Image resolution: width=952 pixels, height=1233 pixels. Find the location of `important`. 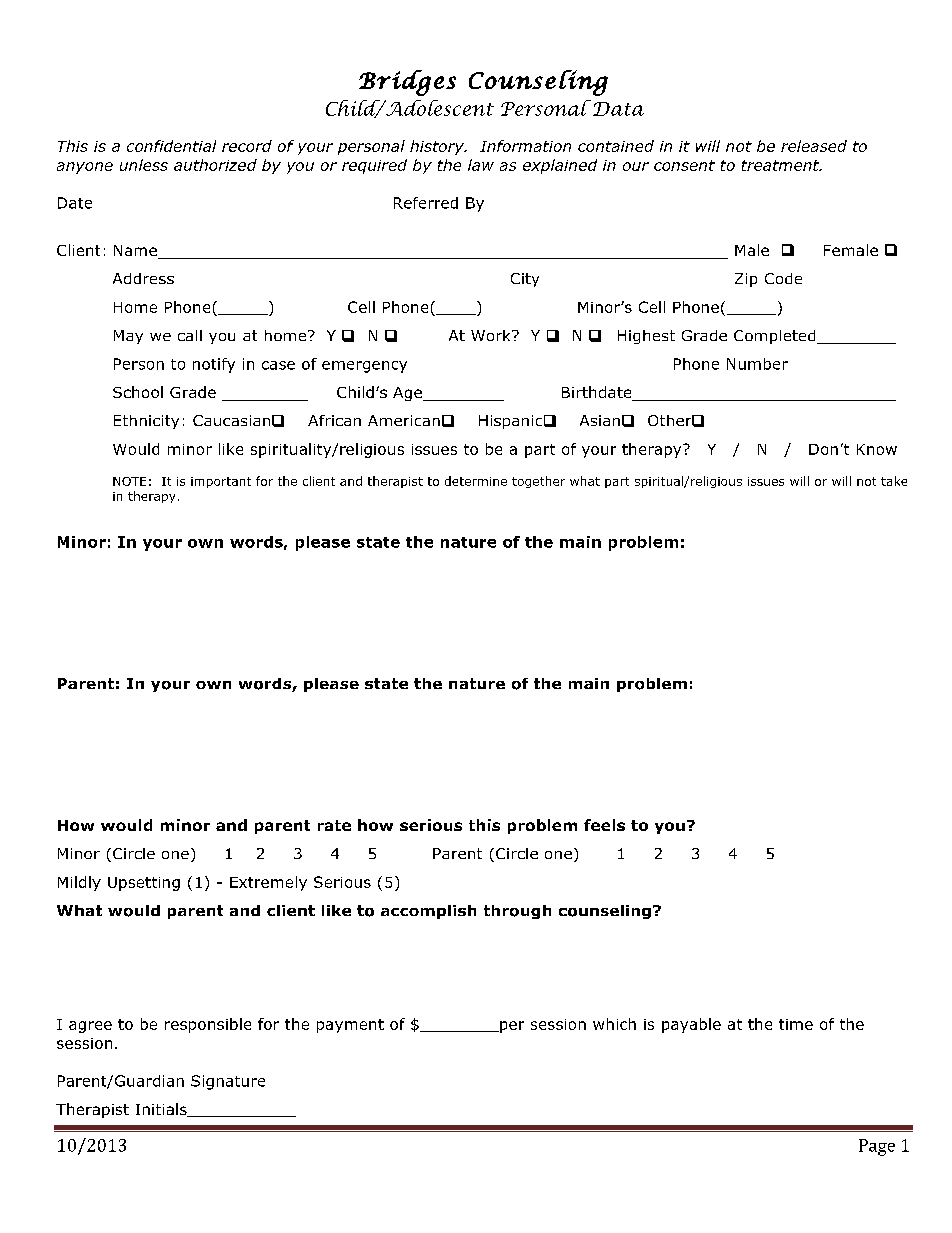

important is located at coordinates (221, 482).
